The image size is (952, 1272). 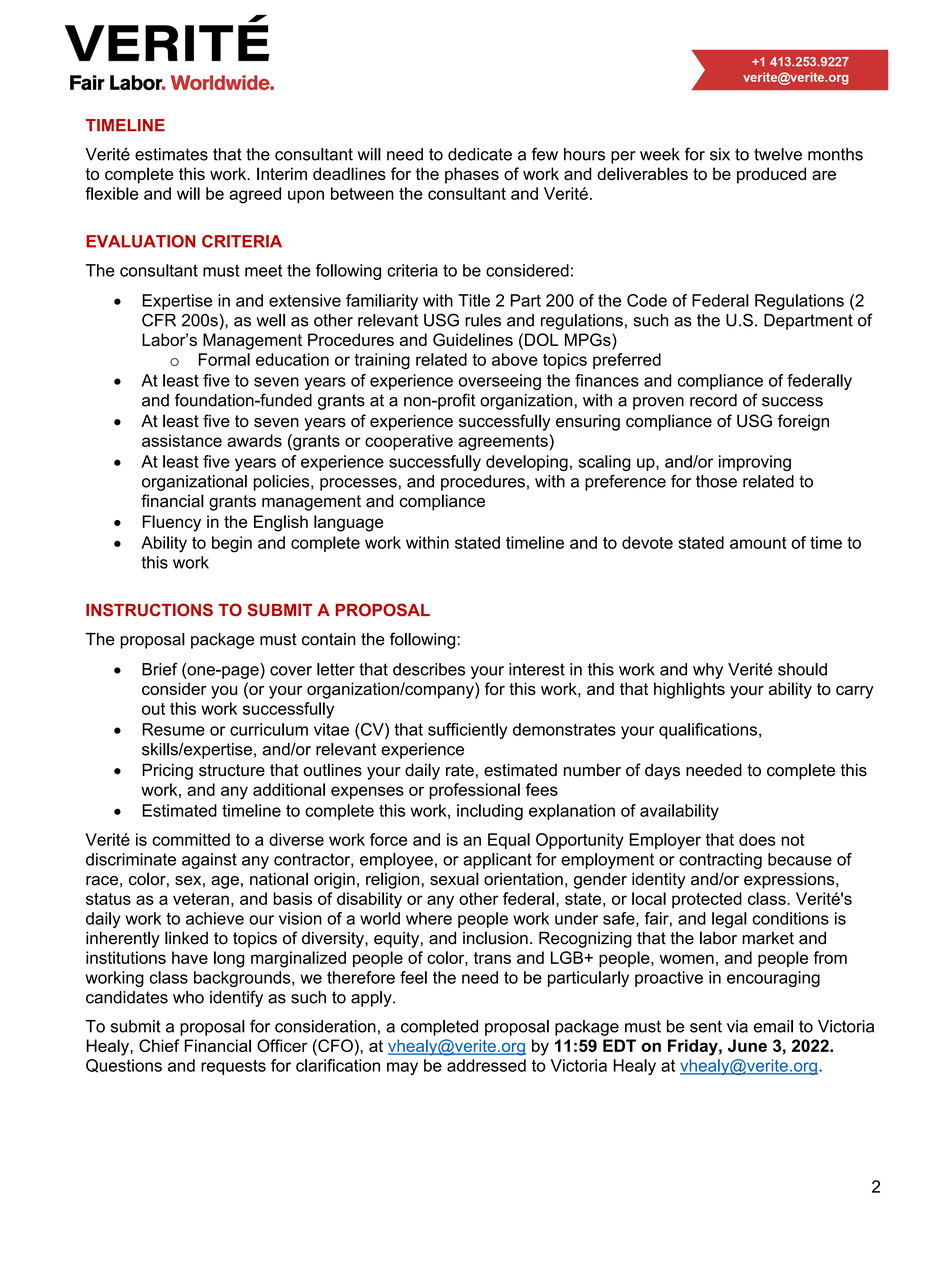 I want to click on assistance, so click(x=182, y=440).
